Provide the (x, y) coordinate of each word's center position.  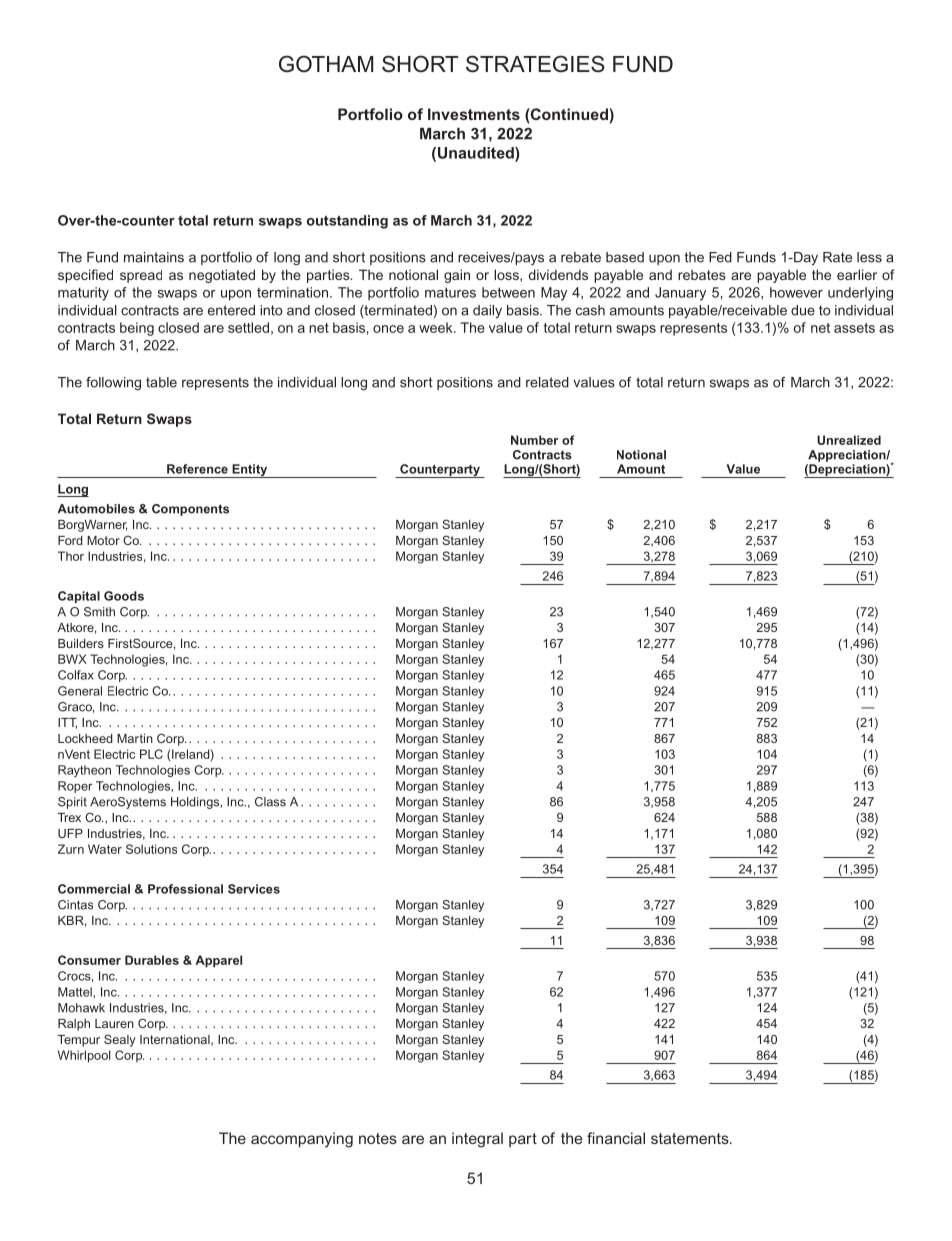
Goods (124, 596)
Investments (474, 114)
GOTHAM (326, 64)
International (176, 1040)
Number (535, 440)
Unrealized (849, 440)
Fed (720, 257)
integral (477, 1140)
